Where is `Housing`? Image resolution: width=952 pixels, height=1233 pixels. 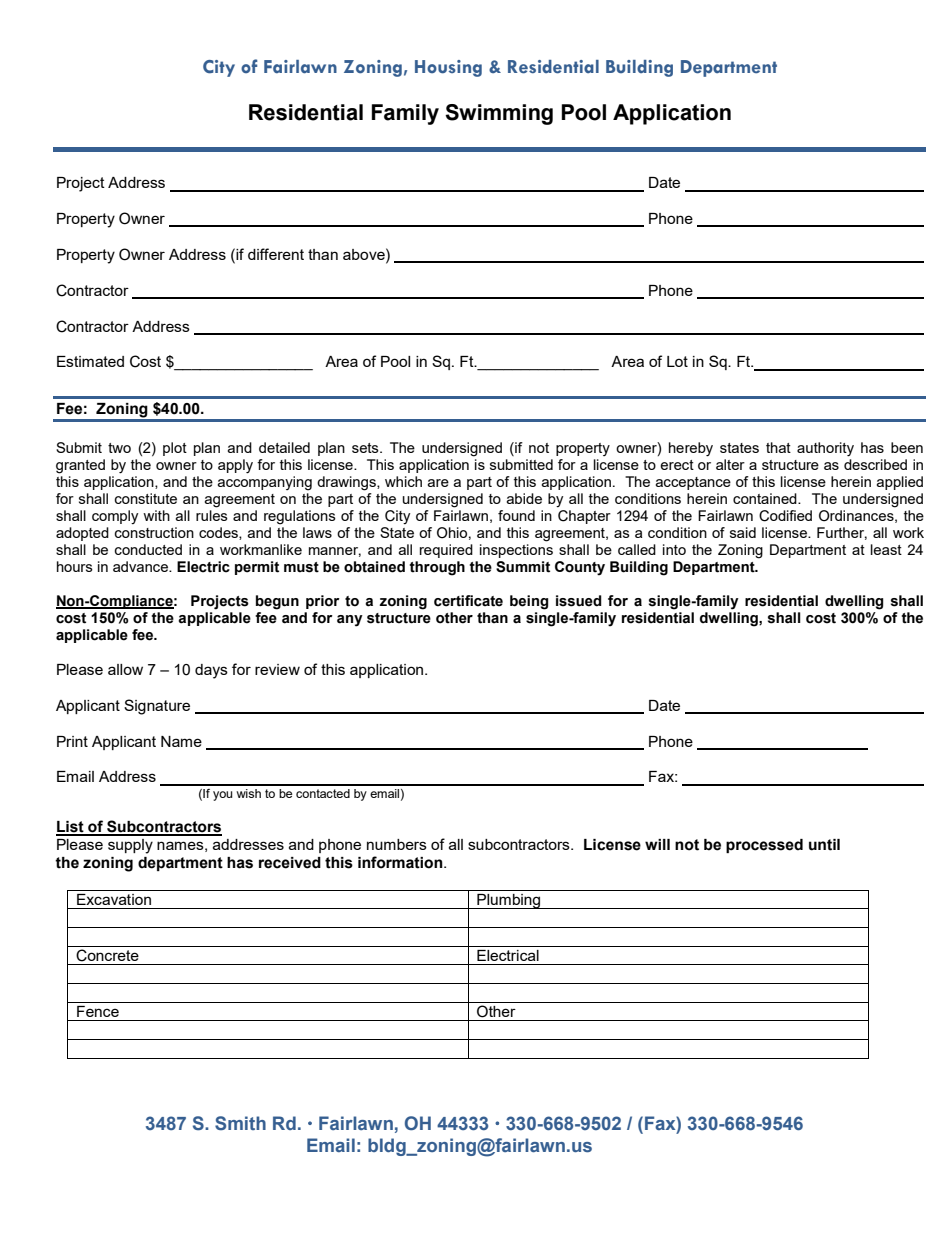
Housing is located at coordinates (448, 68).
